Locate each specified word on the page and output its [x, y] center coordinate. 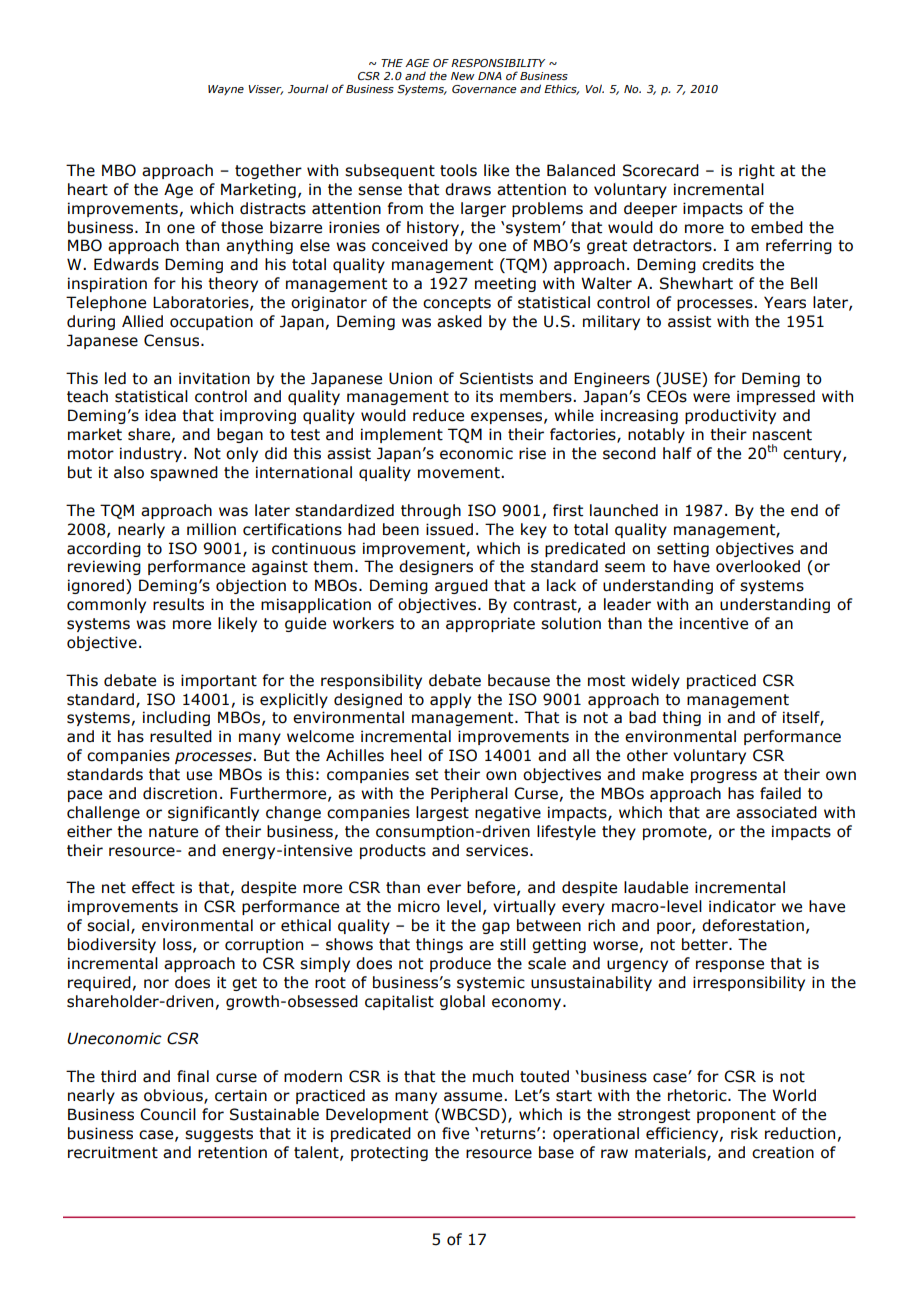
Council [168, 1114]
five [455, 1133]
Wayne [226, 90]
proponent [736, 1116]
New [463, 76]
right [757, 171]
